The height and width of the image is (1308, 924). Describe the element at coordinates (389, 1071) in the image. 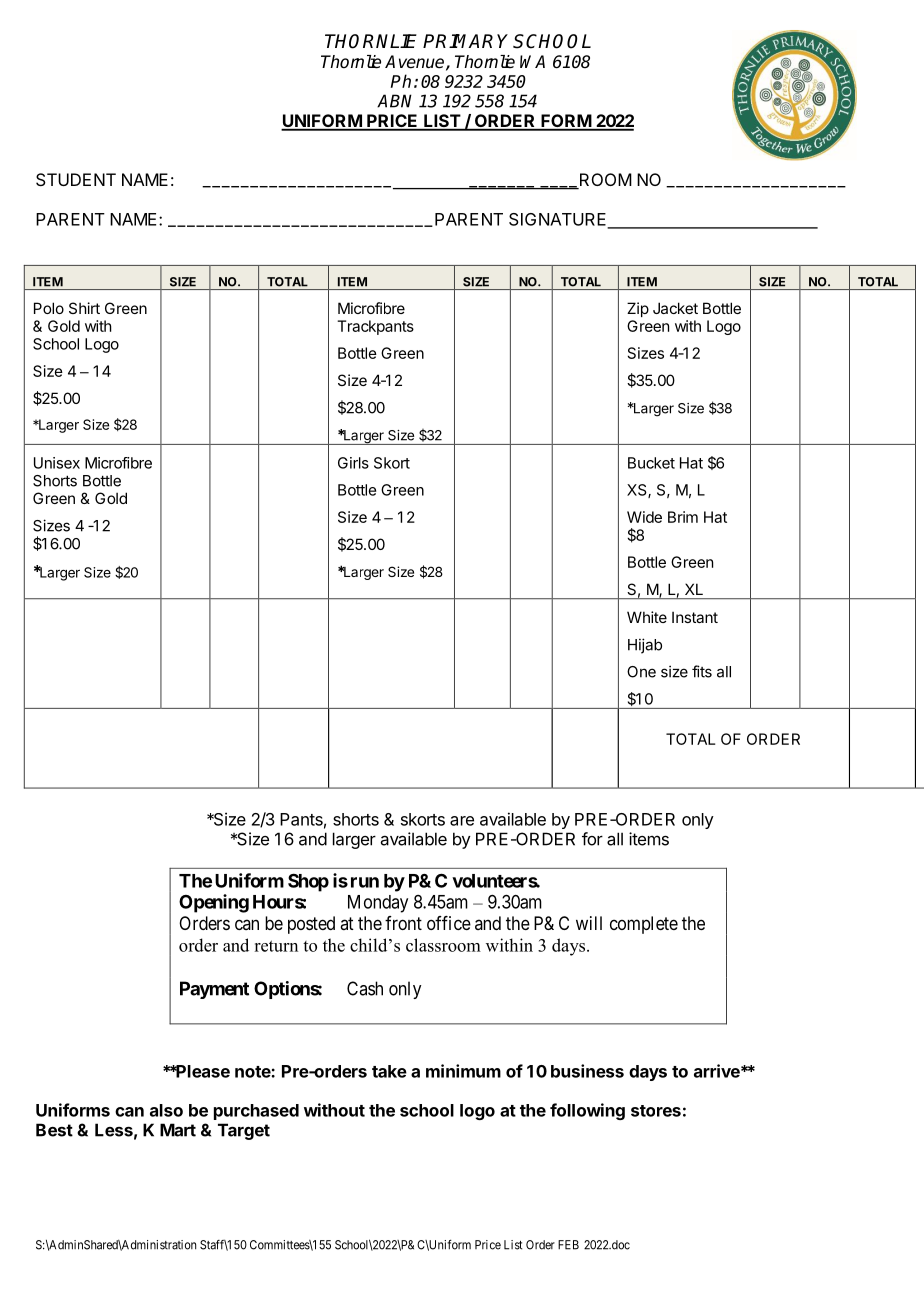

I see `take` at that location.
